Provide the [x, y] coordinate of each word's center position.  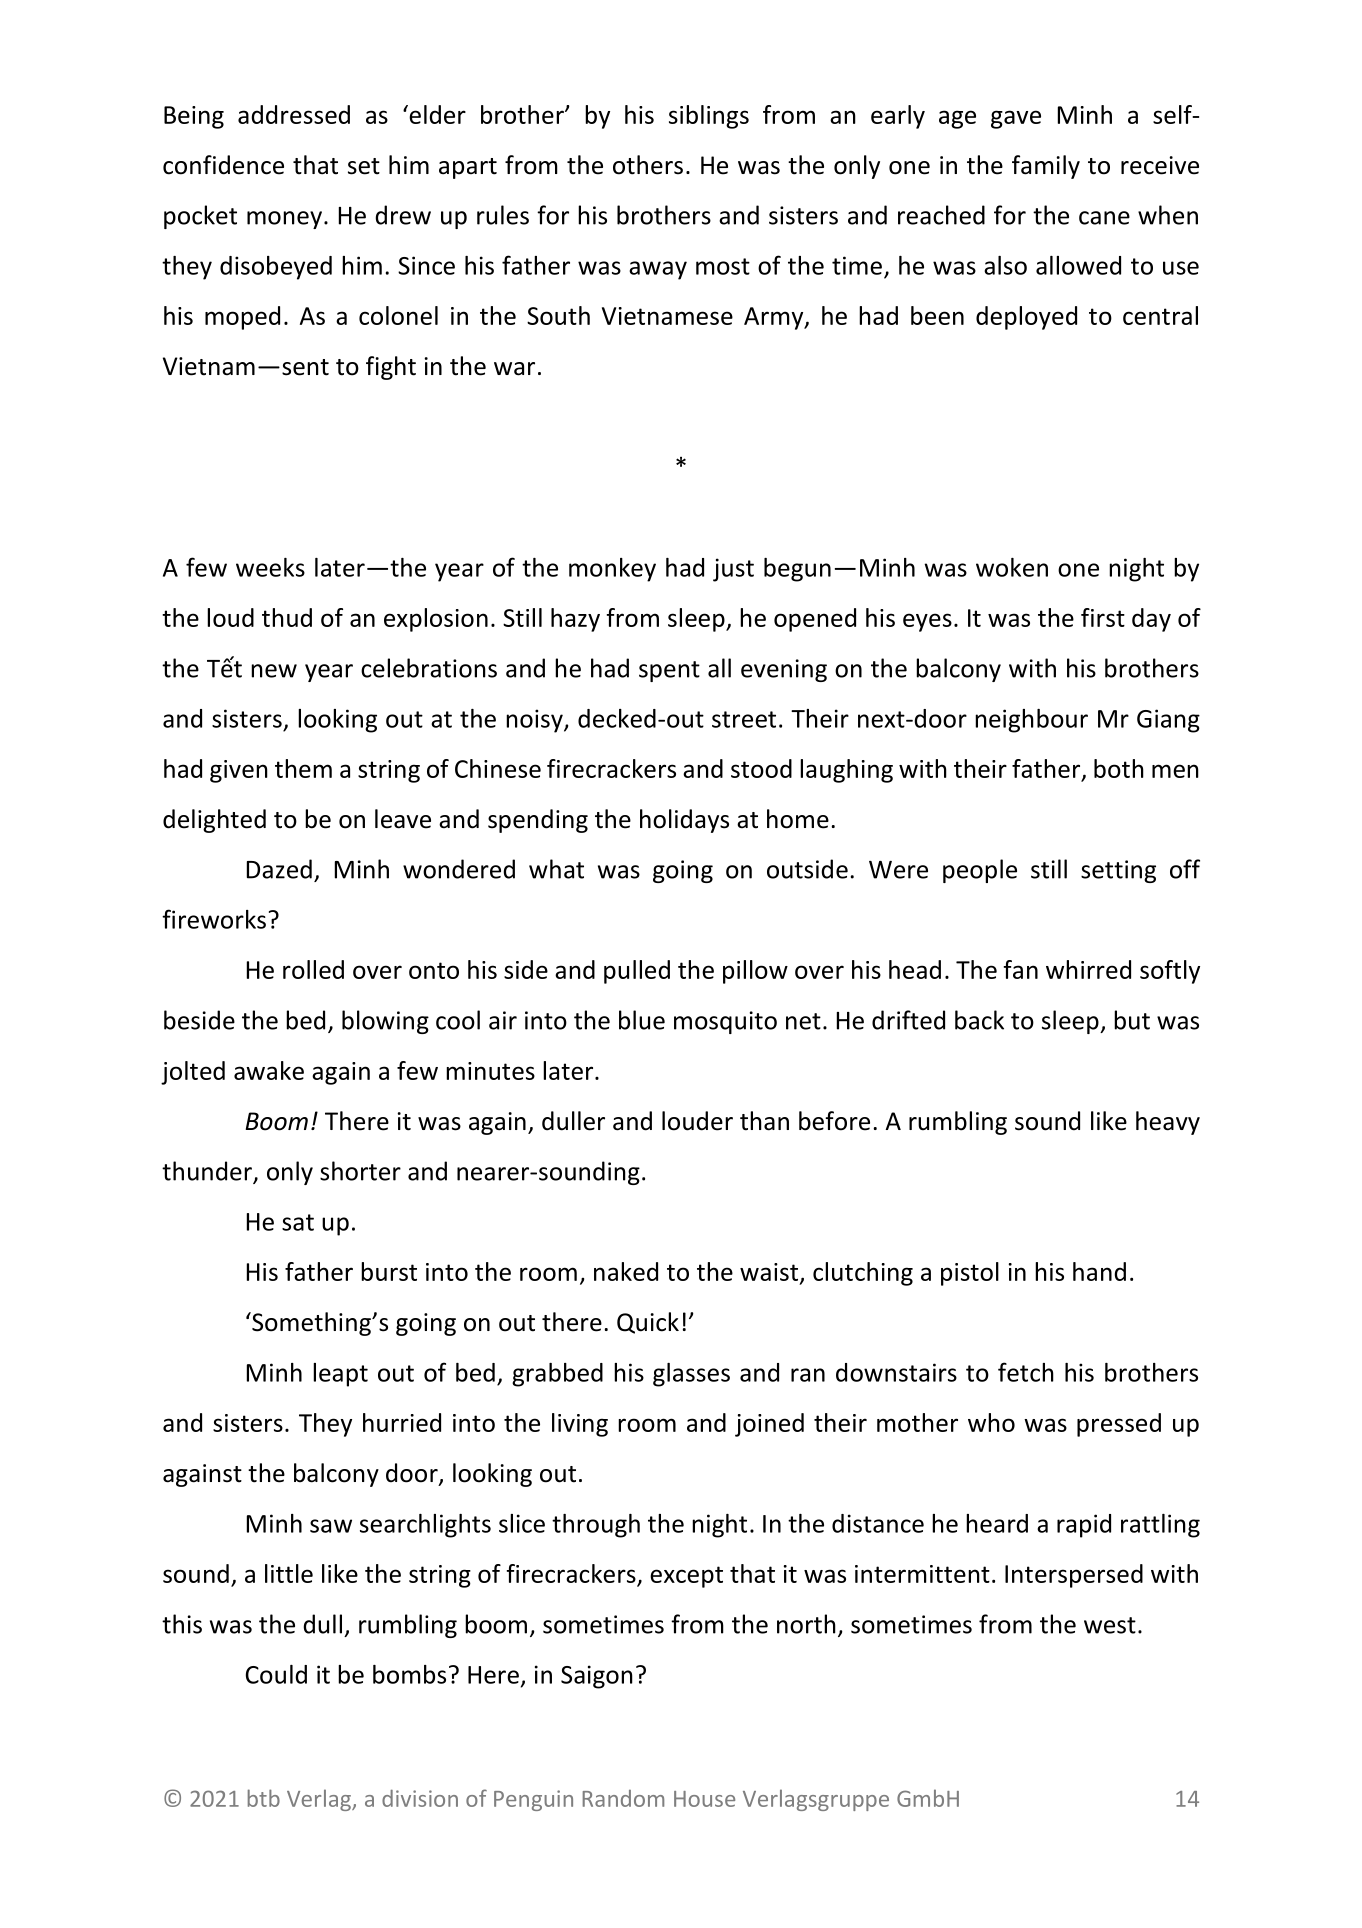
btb [264, 1798]
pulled [637, 972]
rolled [313, 969]
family [1046, 167]
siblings [709, 117]
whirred [1088, 969]
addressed [294, 114]
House [704, 1799]
